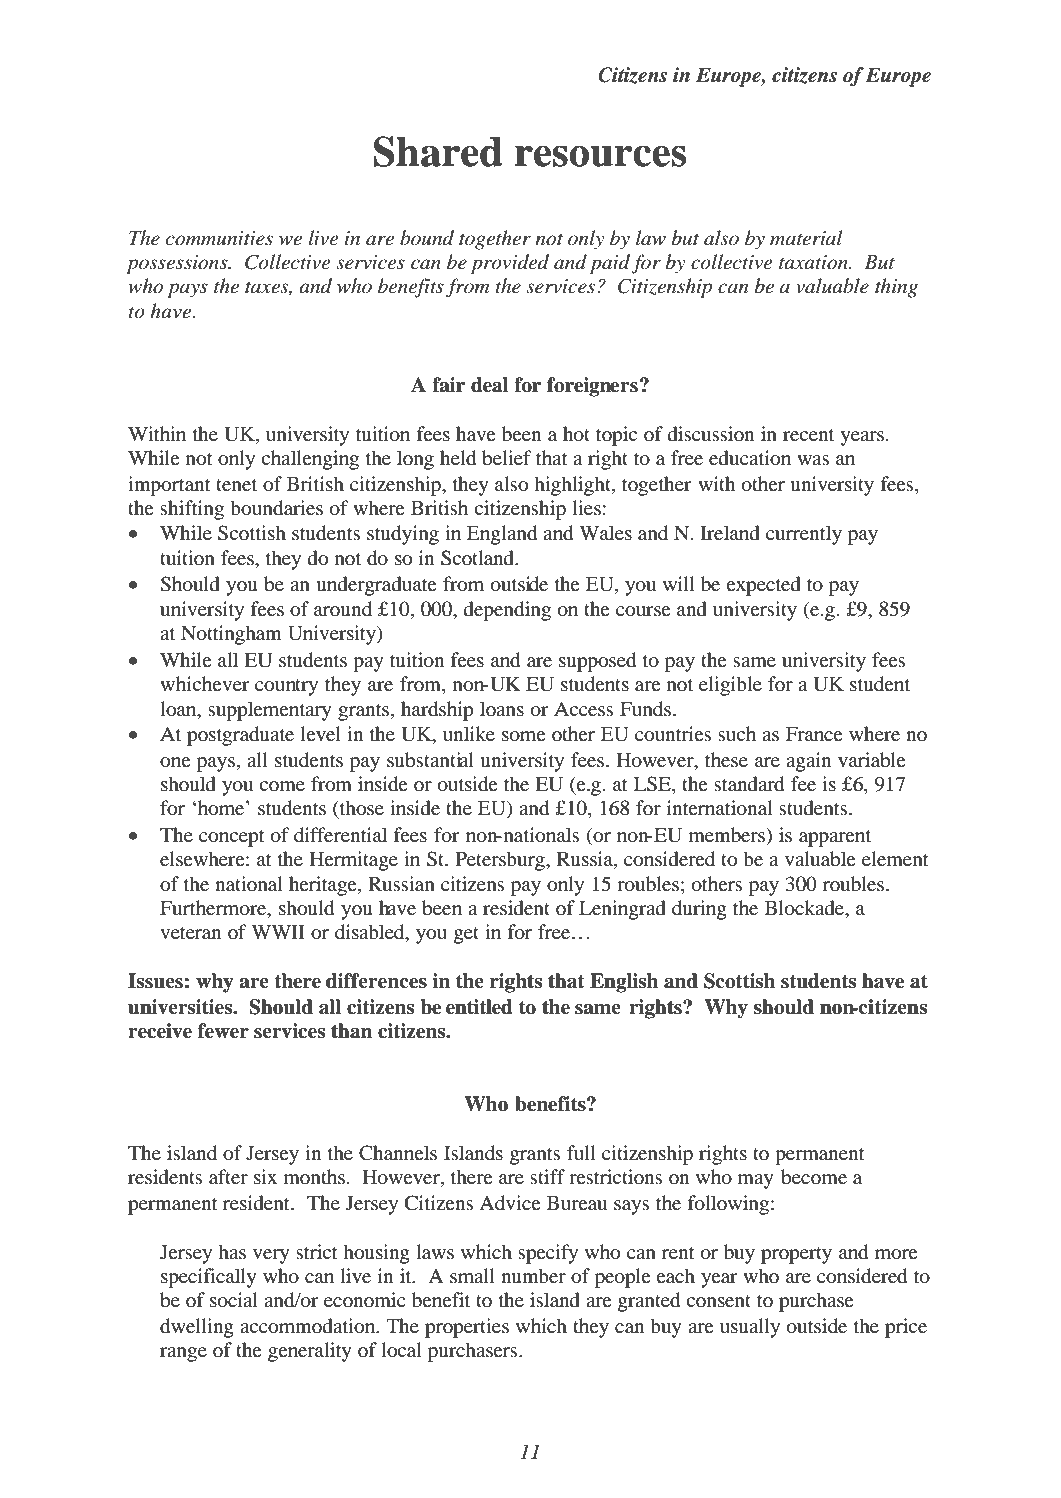 The image size is (1061, 1498). I want to click on some, so click(523, 736).
